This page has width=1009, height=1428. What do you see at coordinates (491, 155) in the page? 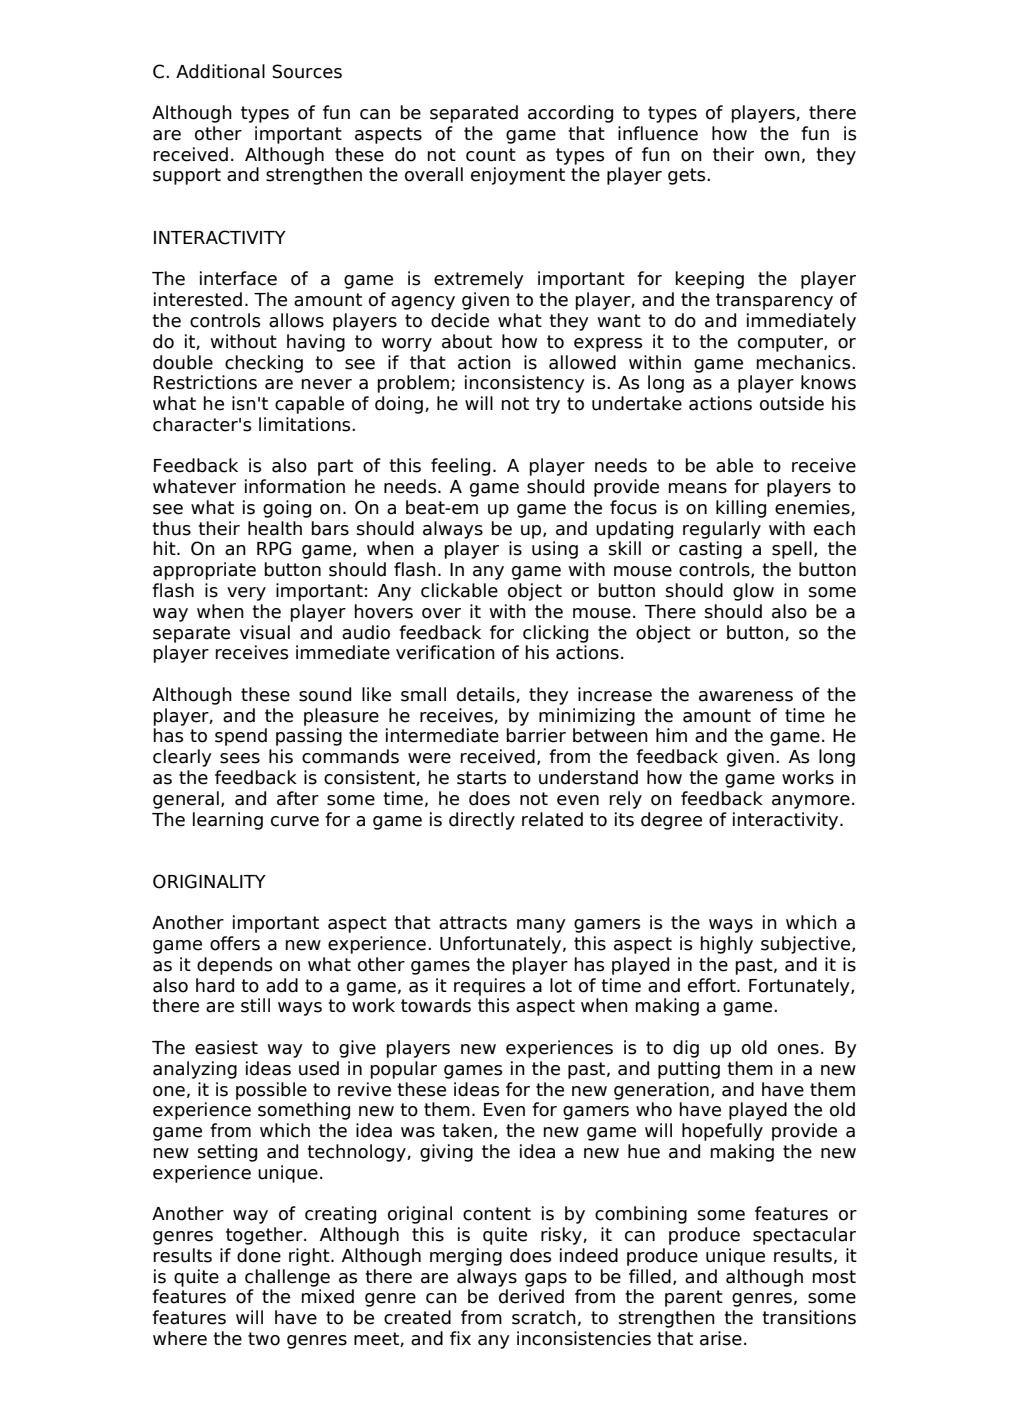
I see `count` at bounding box center [491, 155].
